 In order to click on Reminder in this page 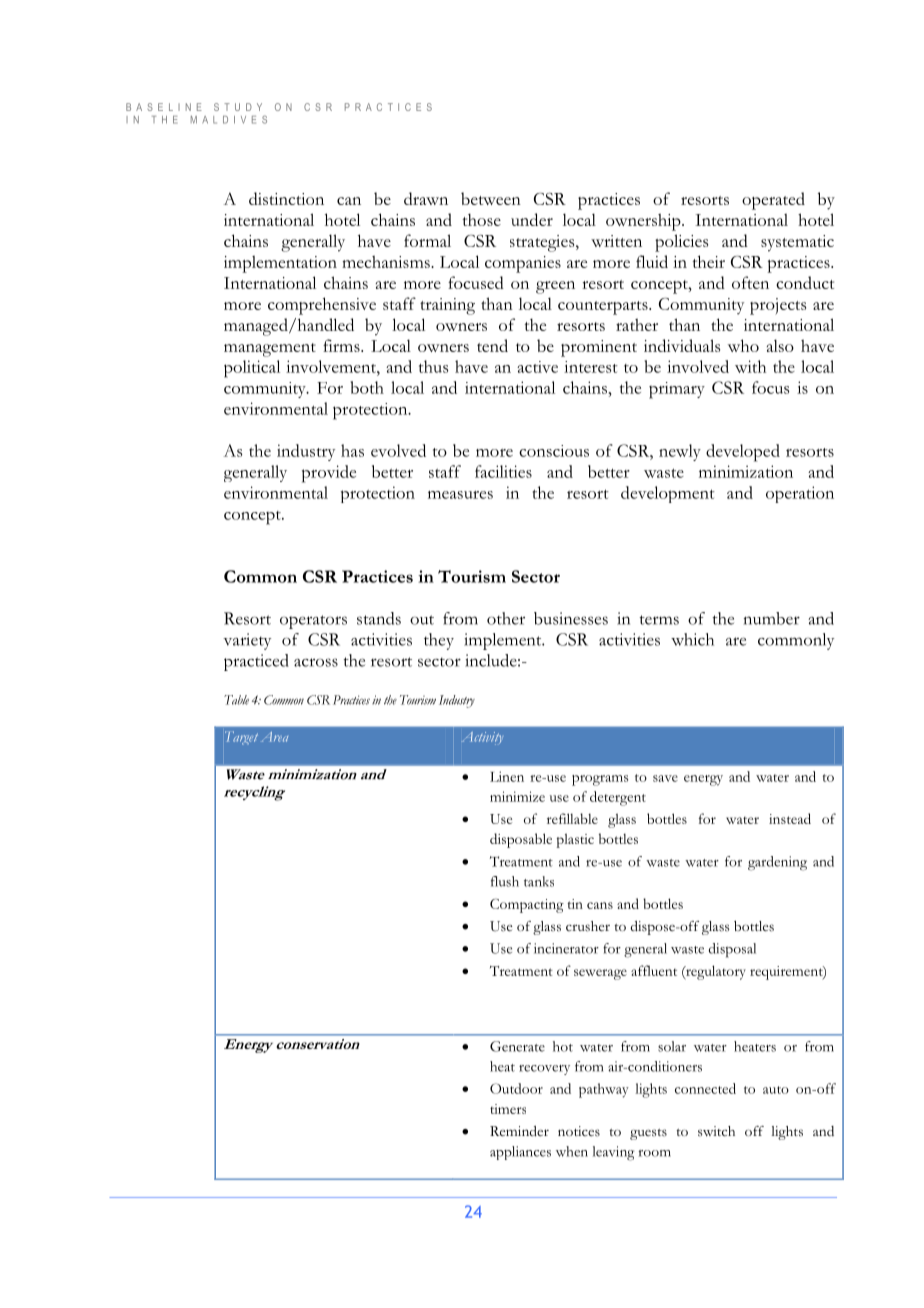, I will do `click(519, 1131)`.
